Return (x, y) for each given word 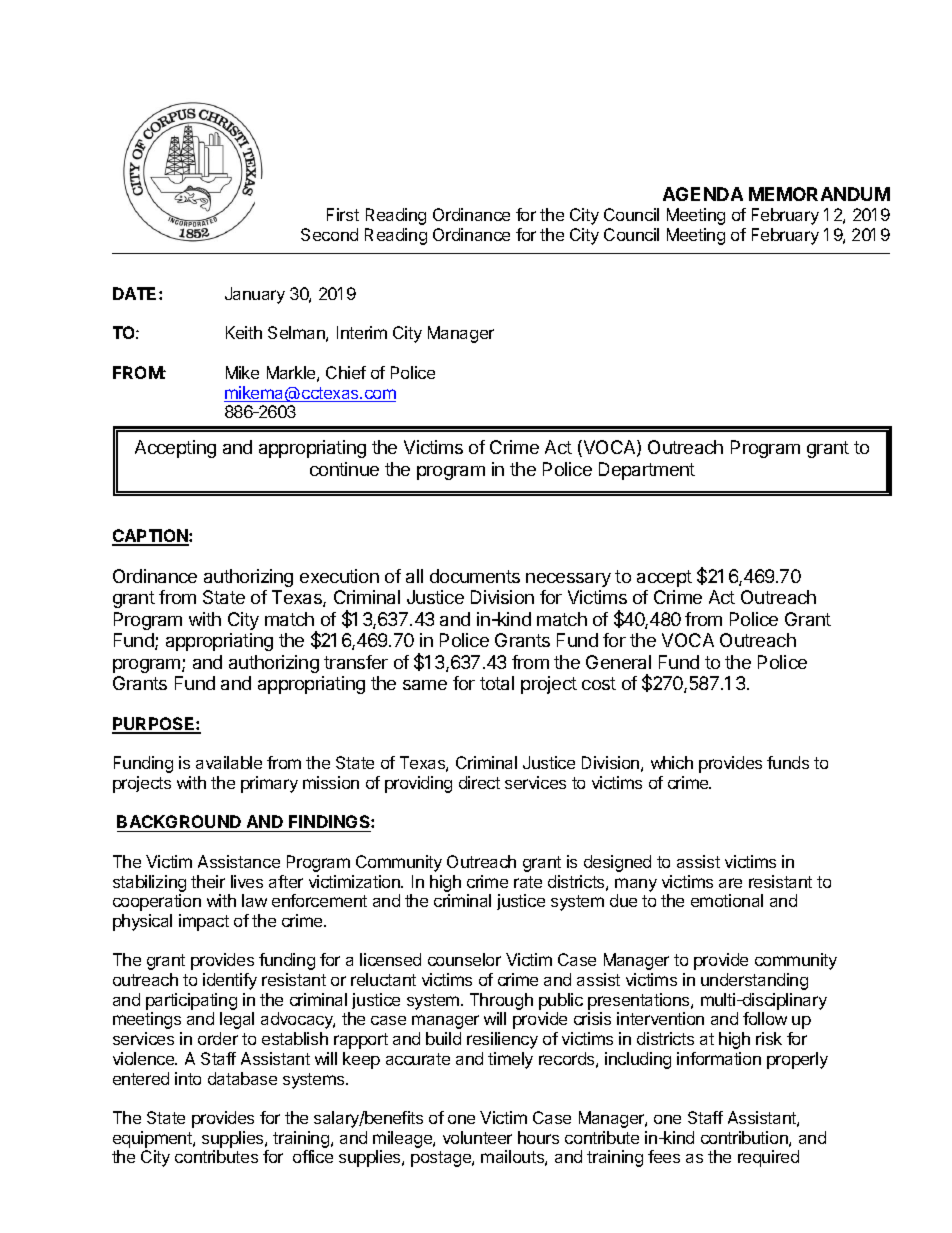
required (768, 1158)
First (343, 214)
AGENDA (703, 194)
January (255, 295)
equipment (153, 1139)
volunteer (477, 1137)
